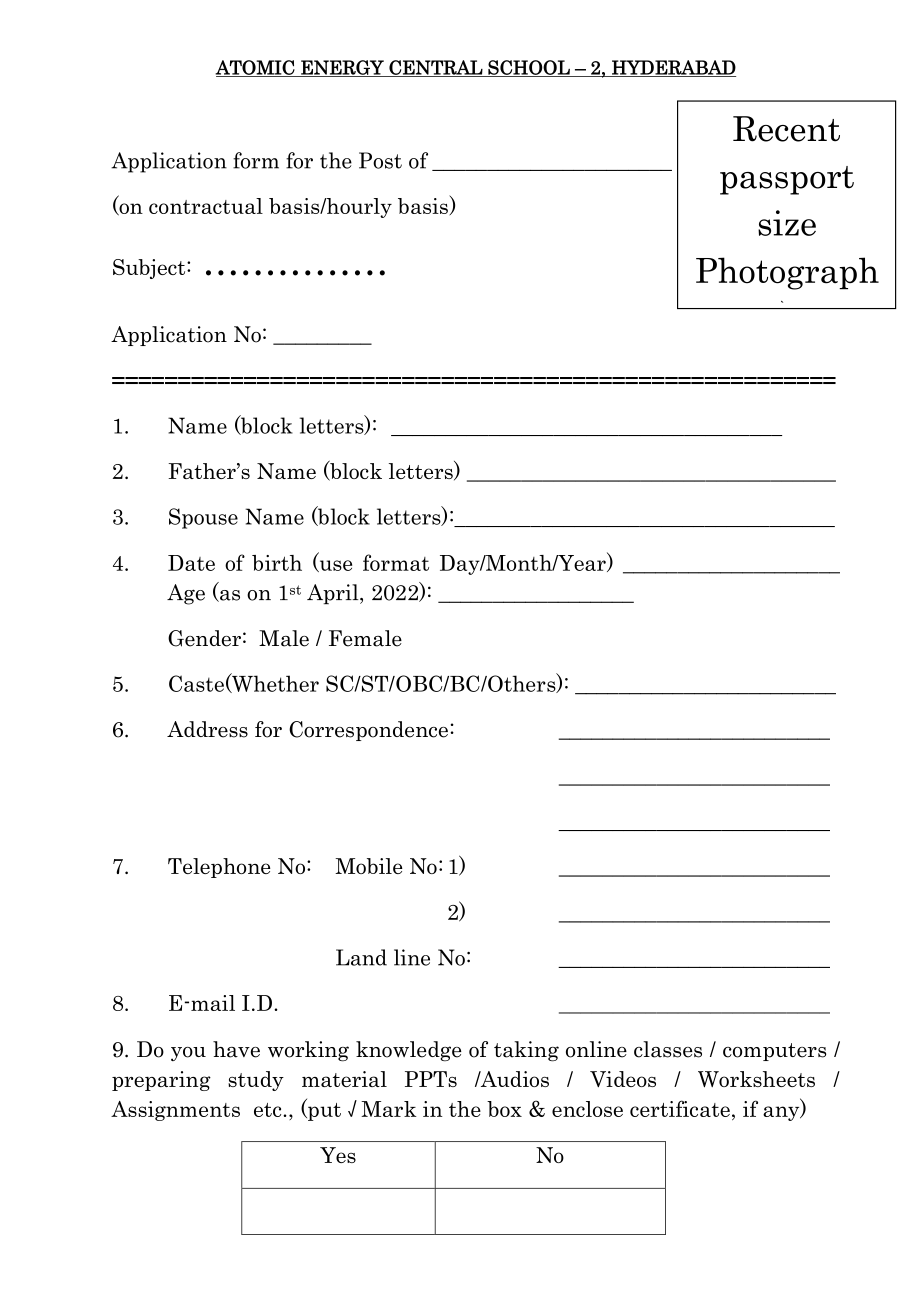  Describe the element at coordinates (673, 68) in the screenshot. I see `HYDERABAD` at that location.
